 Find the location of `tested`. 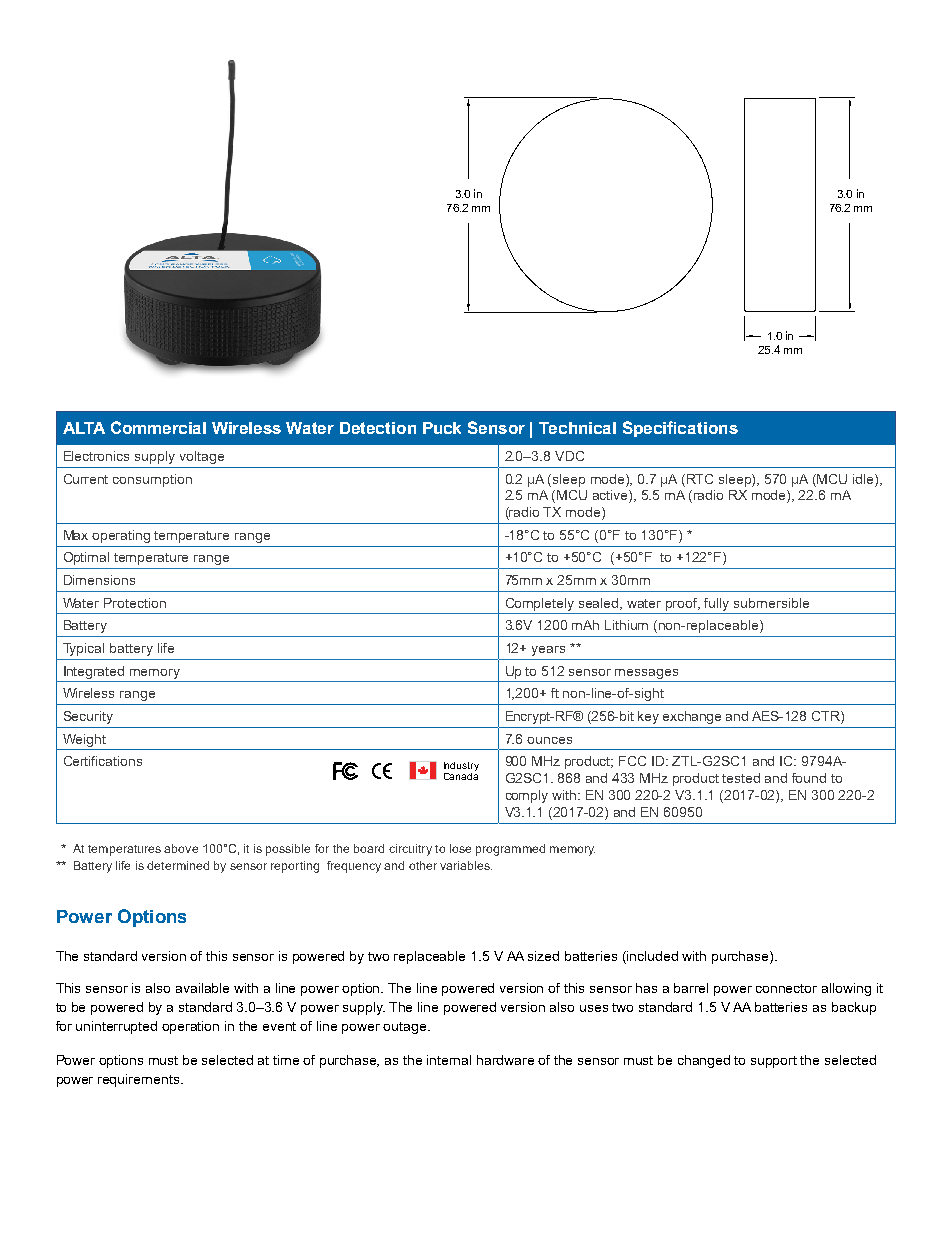

tested is located at coordinates (741, 778).
